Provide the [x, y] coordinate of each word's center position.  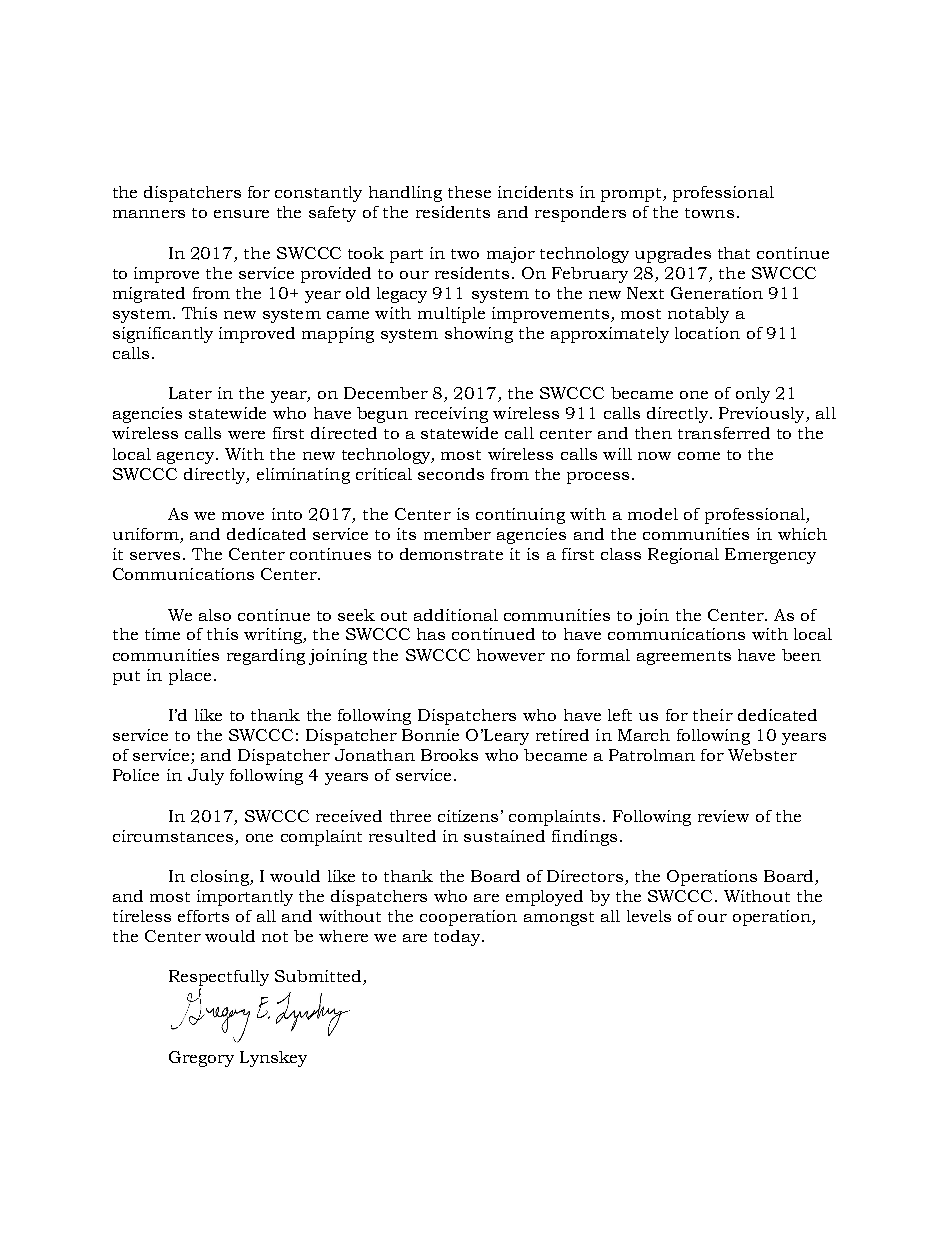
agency [185, 458]
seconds [451, 474]
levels [649, 916]
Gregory [201, 1059]
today [457, 938]
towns [709, 213]
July [206, 777]
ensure [241, 214]
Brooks [449, 755]
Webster [762, 755]
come [699, 456]
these [469, 192]
